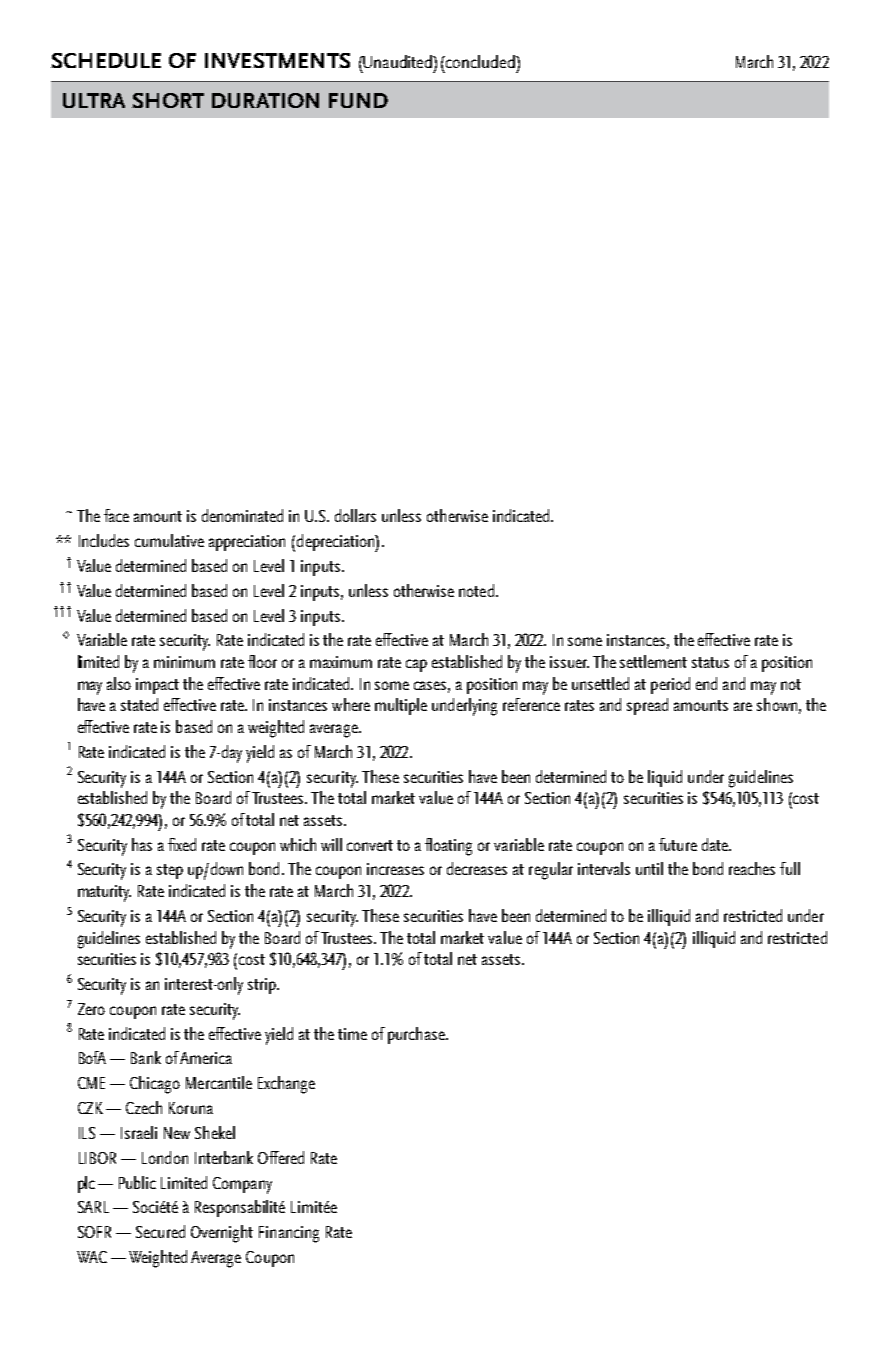 This page has width=880, height=1372. What do you see at coordinates (170, 871) in the page?
I see `step` at bounding box center [170, 871].
